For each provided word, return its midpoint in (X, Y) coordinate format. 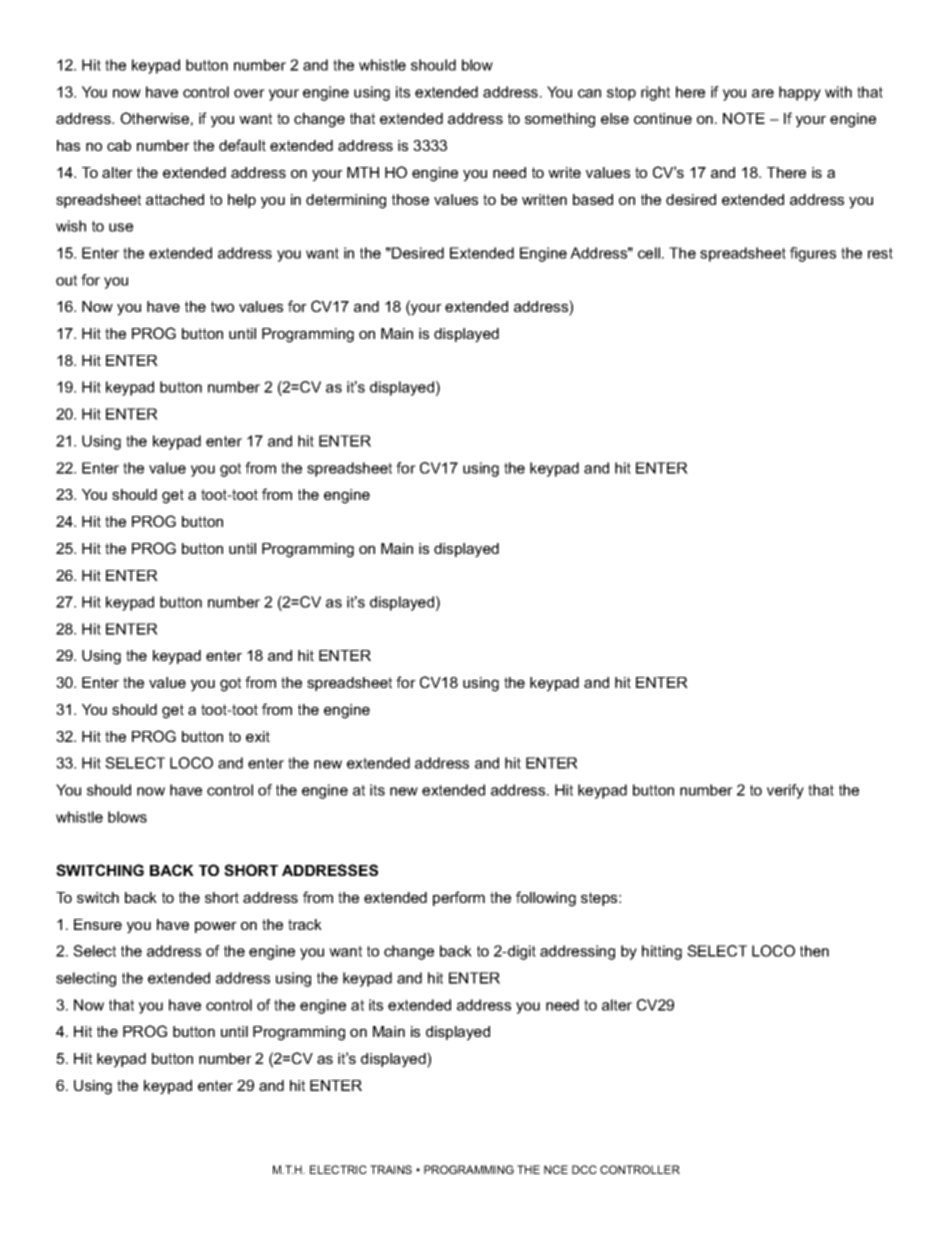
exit (258, 736)
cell (649, 253)
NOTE (744, 118)
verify (785, 791)
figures (813, 254)
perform (459, 898)
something (560, 120)
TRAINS (391, 1169)
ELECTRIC (338, 1169)
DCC (584, 1169)
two (222, 306)
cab (119, 145)
